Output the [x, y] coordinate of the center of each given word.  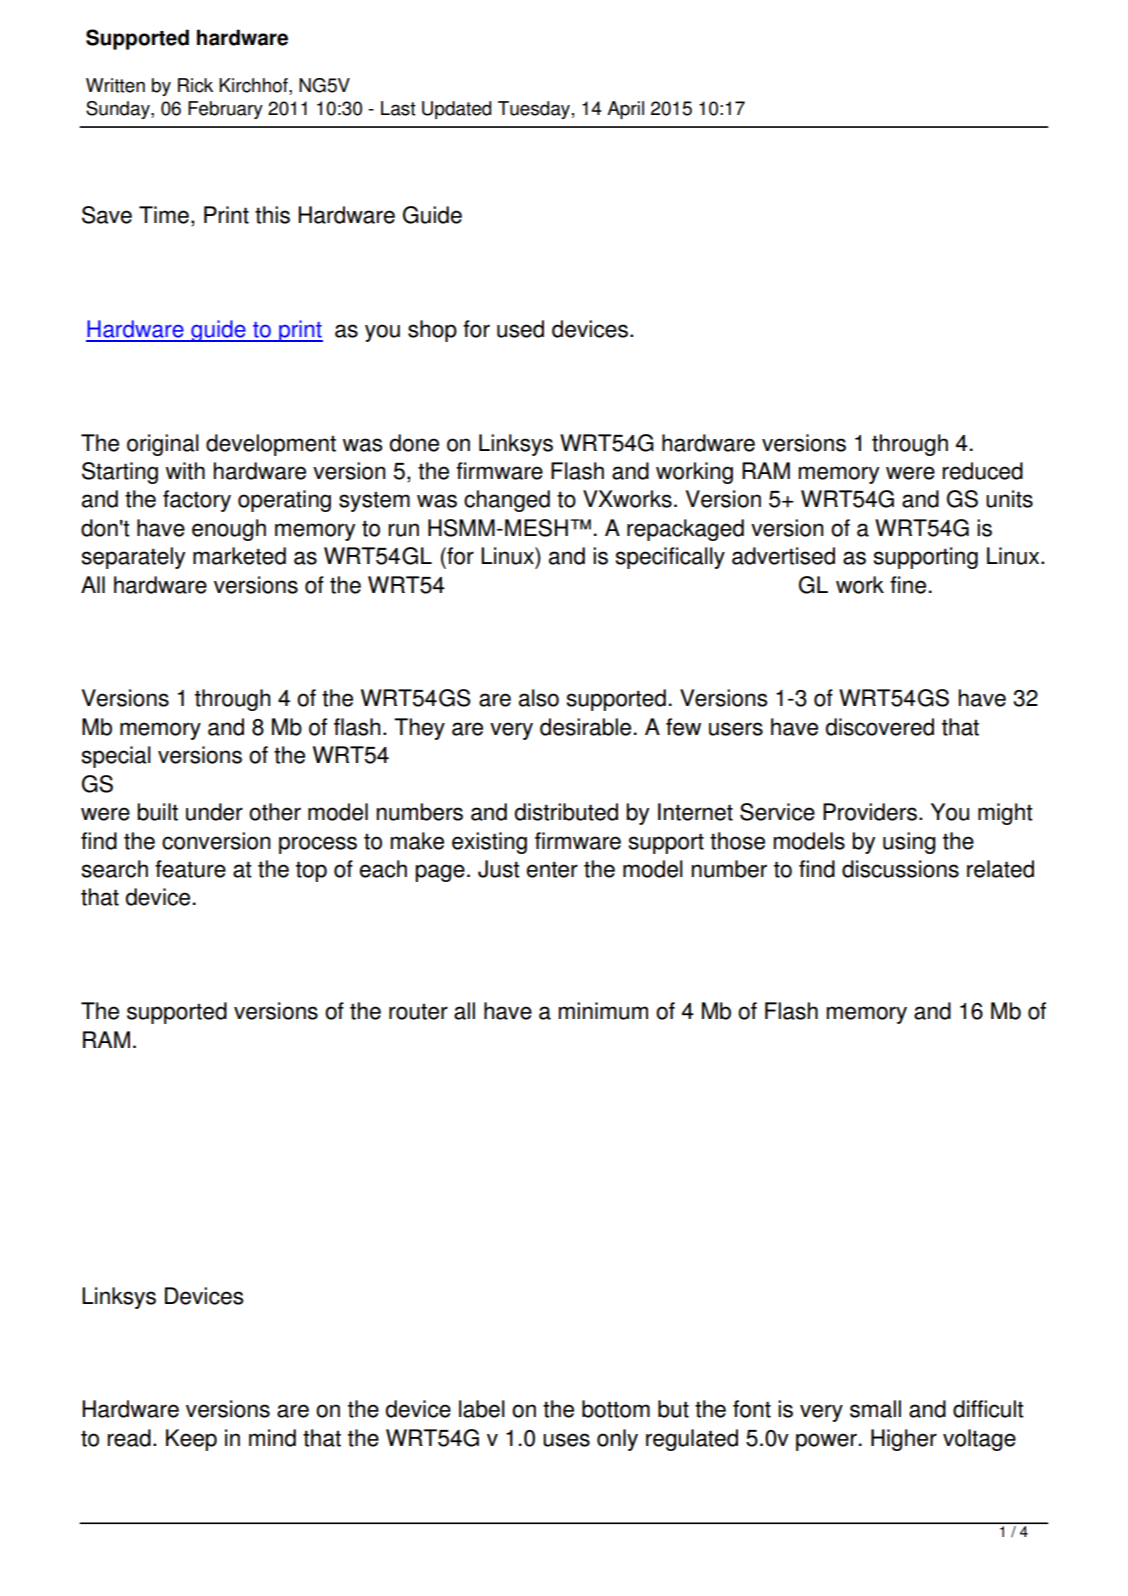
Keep [191, 1440]
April [625, 110]
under [214, 812]
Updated [456, 110]
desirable [585, 727]
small [875, 1409]
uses [566, 1440]
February [225, 110]
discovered [880, 727]
